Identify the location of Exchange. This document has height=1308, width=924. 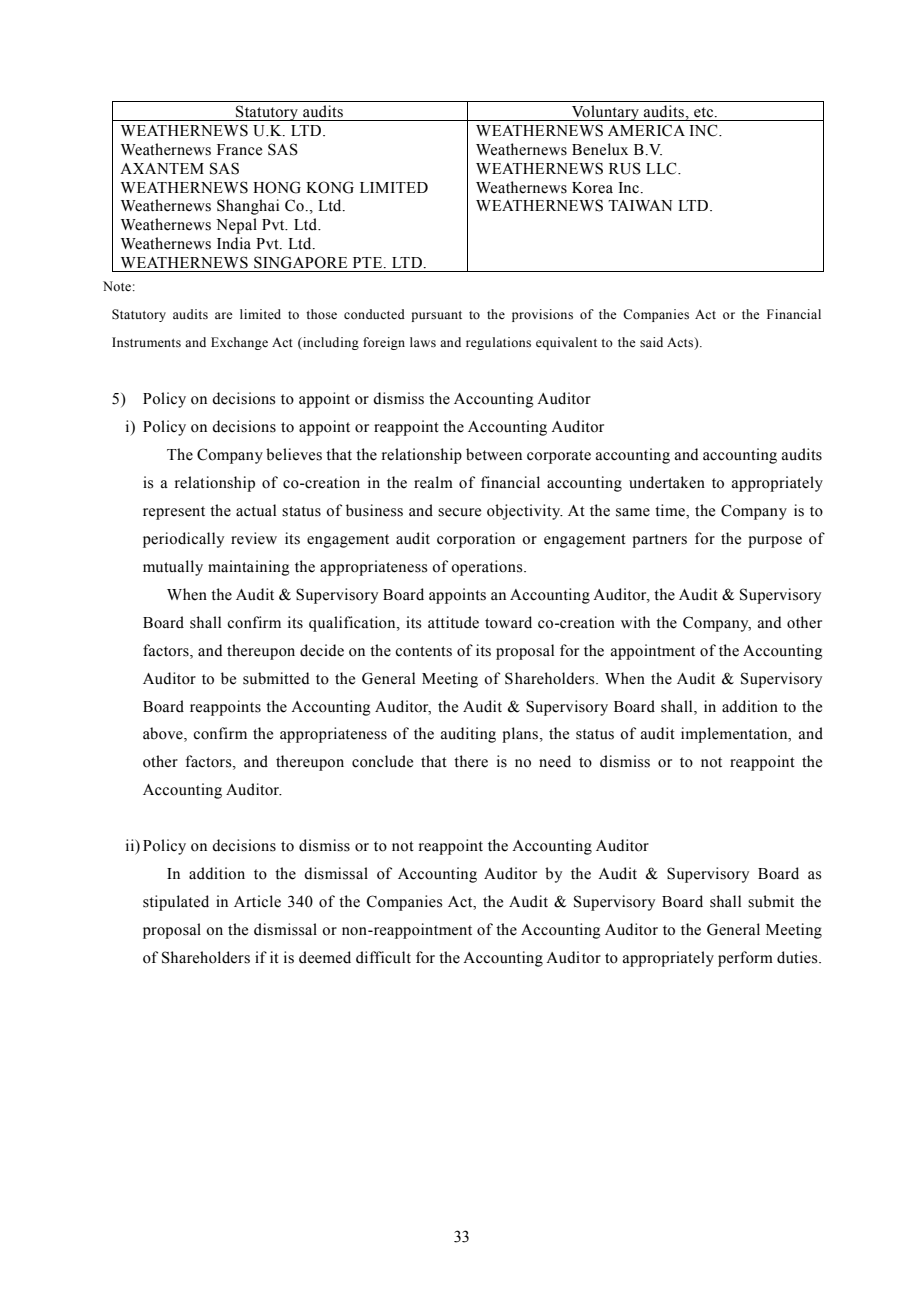
(239, 343).
